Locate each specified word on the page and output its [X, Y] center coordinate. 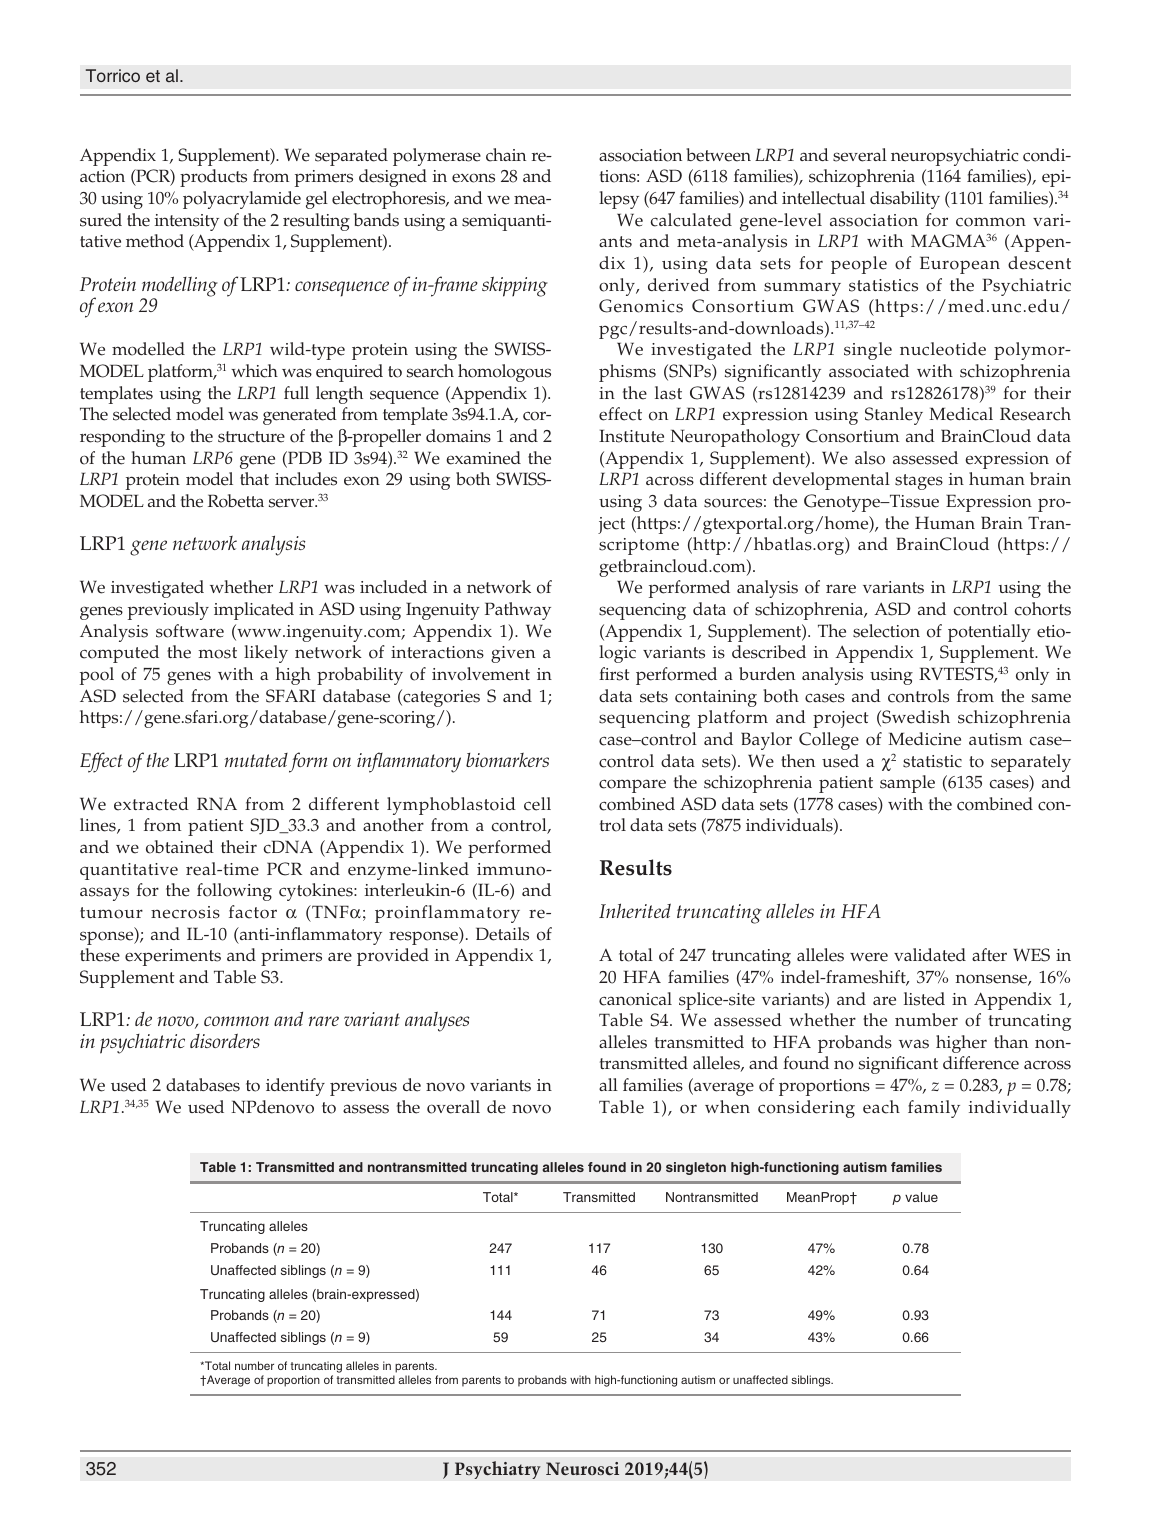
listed [924, 999]
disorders [225, 1040]
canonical [635, 999]
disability [905, 200]
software [190, 631]
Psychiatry [498, 1470]
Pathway [518, 611]
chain [506, 155]
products [213, 178]
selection [886, 631]
